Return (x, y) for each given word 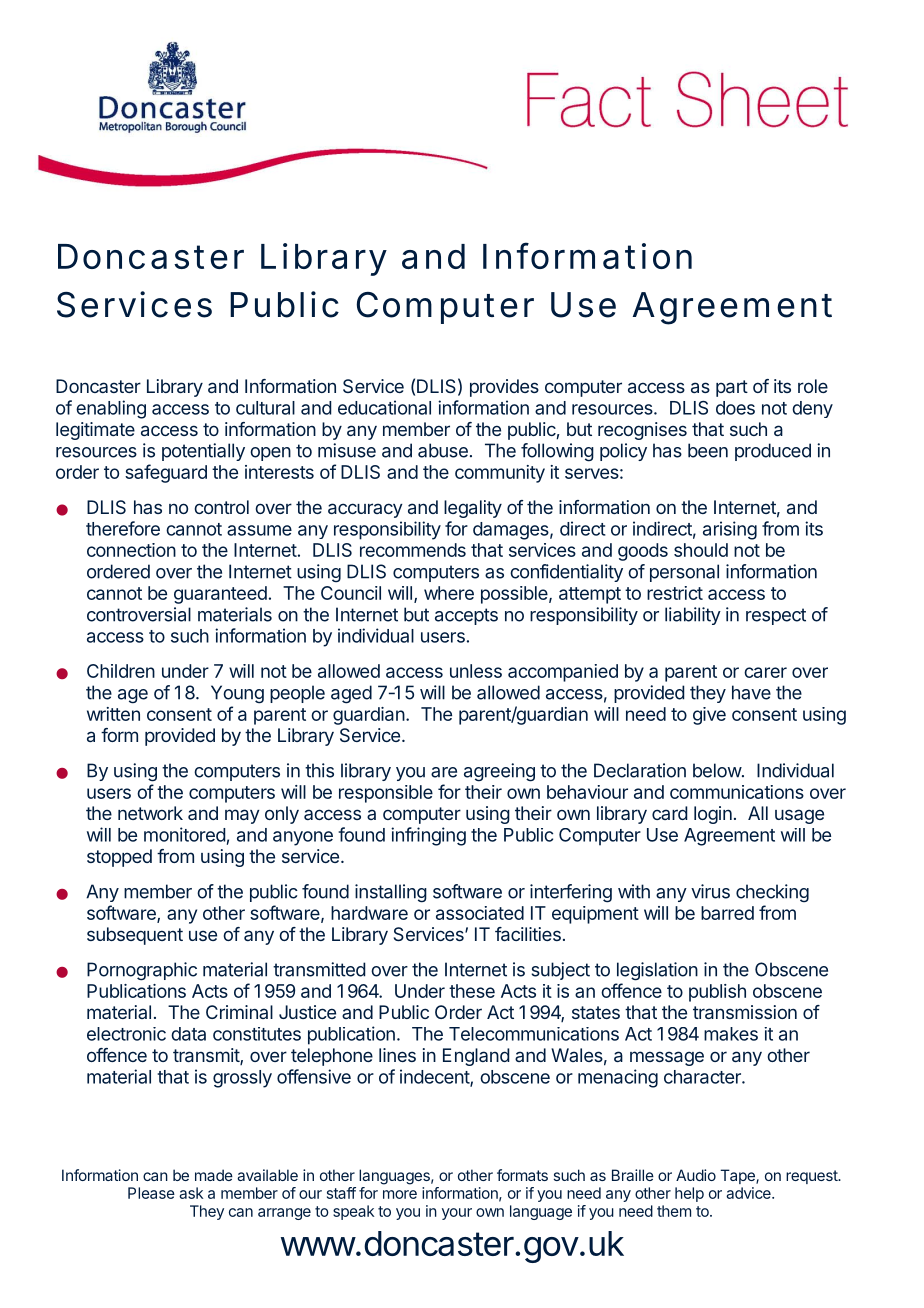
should (701, 550)
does (735, 408)
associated (480, 913)
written (113, 714)
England (476, 1057)
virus (710, 891)
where (449, 593)
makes (731, 1034)
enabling (111, 409)
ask (191, 1193)
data (188, 1034)
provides (504, 388)
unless (476, 671)
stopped (119, 858)
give (709, 716)
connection (131, 550)
